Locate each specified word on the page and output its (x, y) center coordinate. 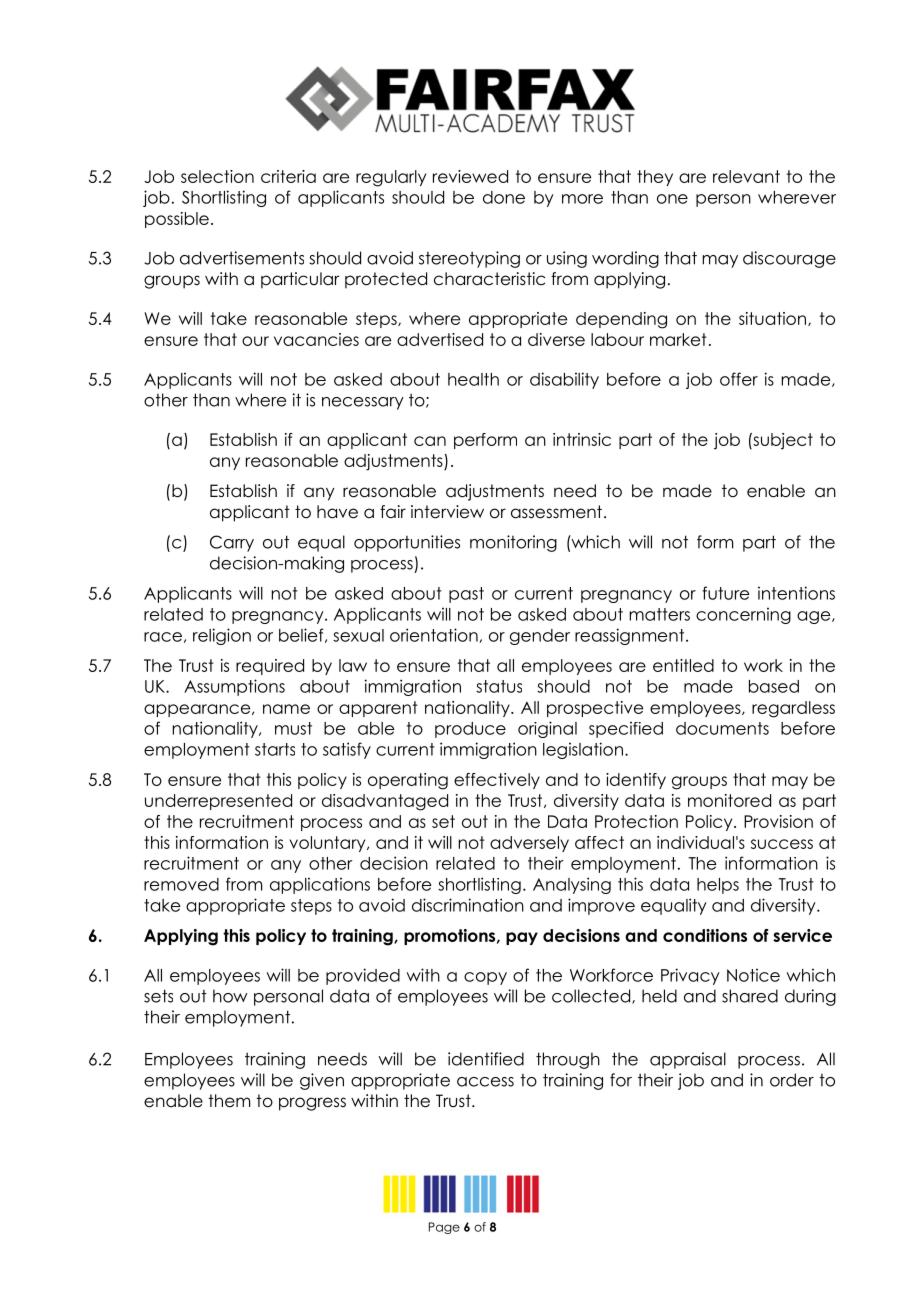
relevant (746, 176)
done (504, 197)
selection (217, 176)
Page (444, 1228)
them (229, 1101)
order (792, 1080)
